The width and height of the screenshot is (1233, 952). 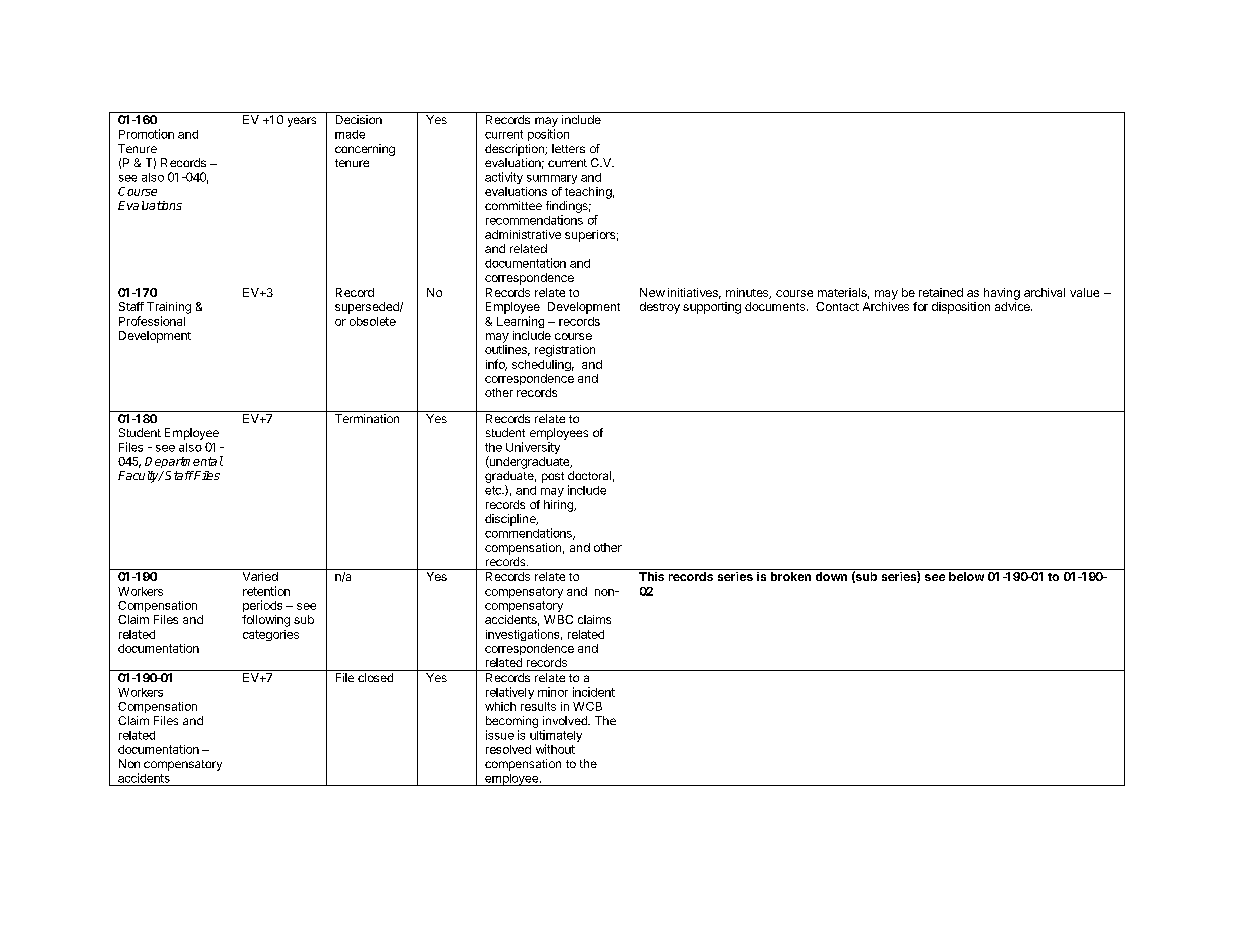 I want to click on This, so click(x=651, y=576).
